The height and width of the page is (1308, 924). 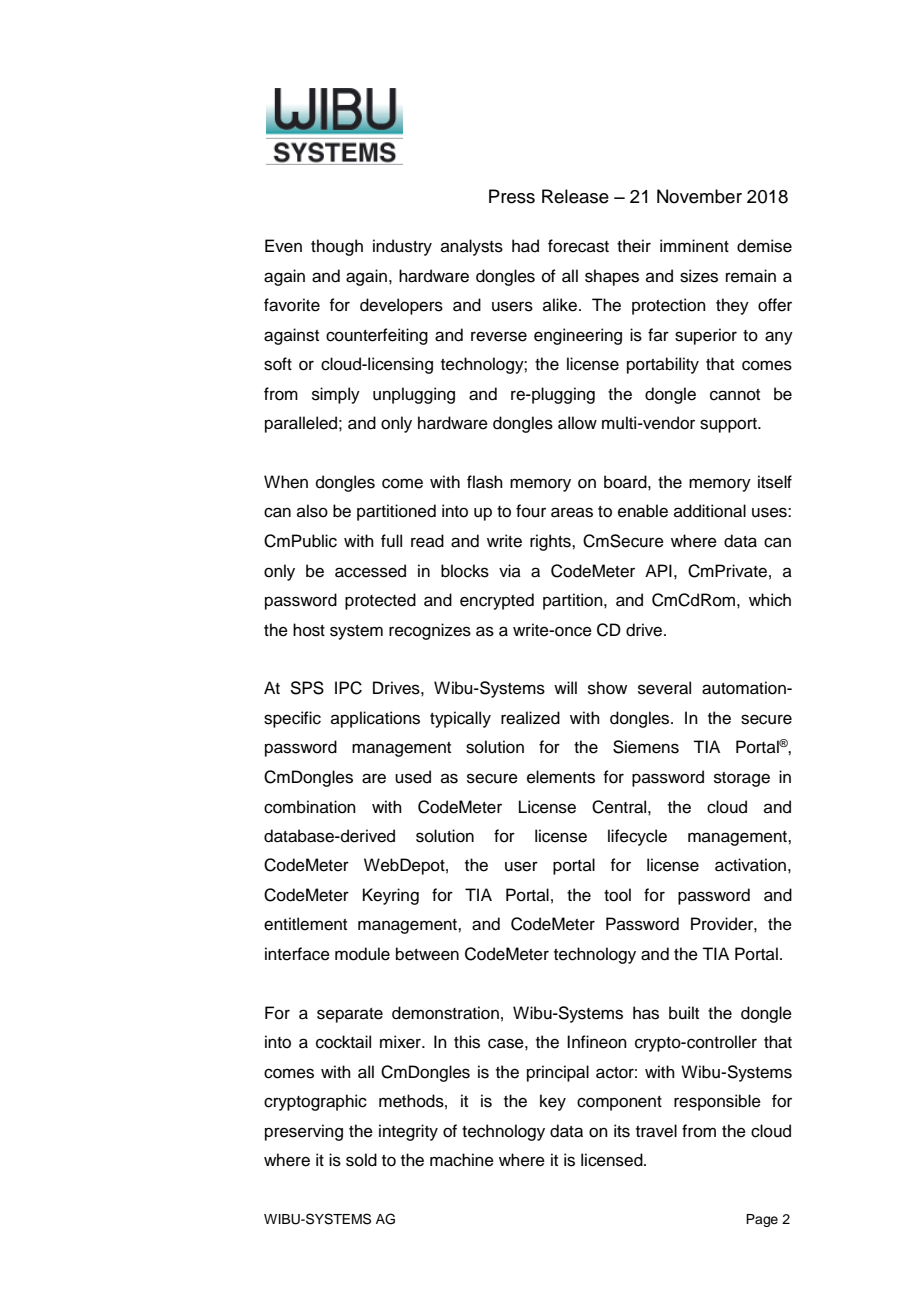 What do you see at coordinates (312, 511) in the page?
I see `also` at bounding box center [312, 511].
